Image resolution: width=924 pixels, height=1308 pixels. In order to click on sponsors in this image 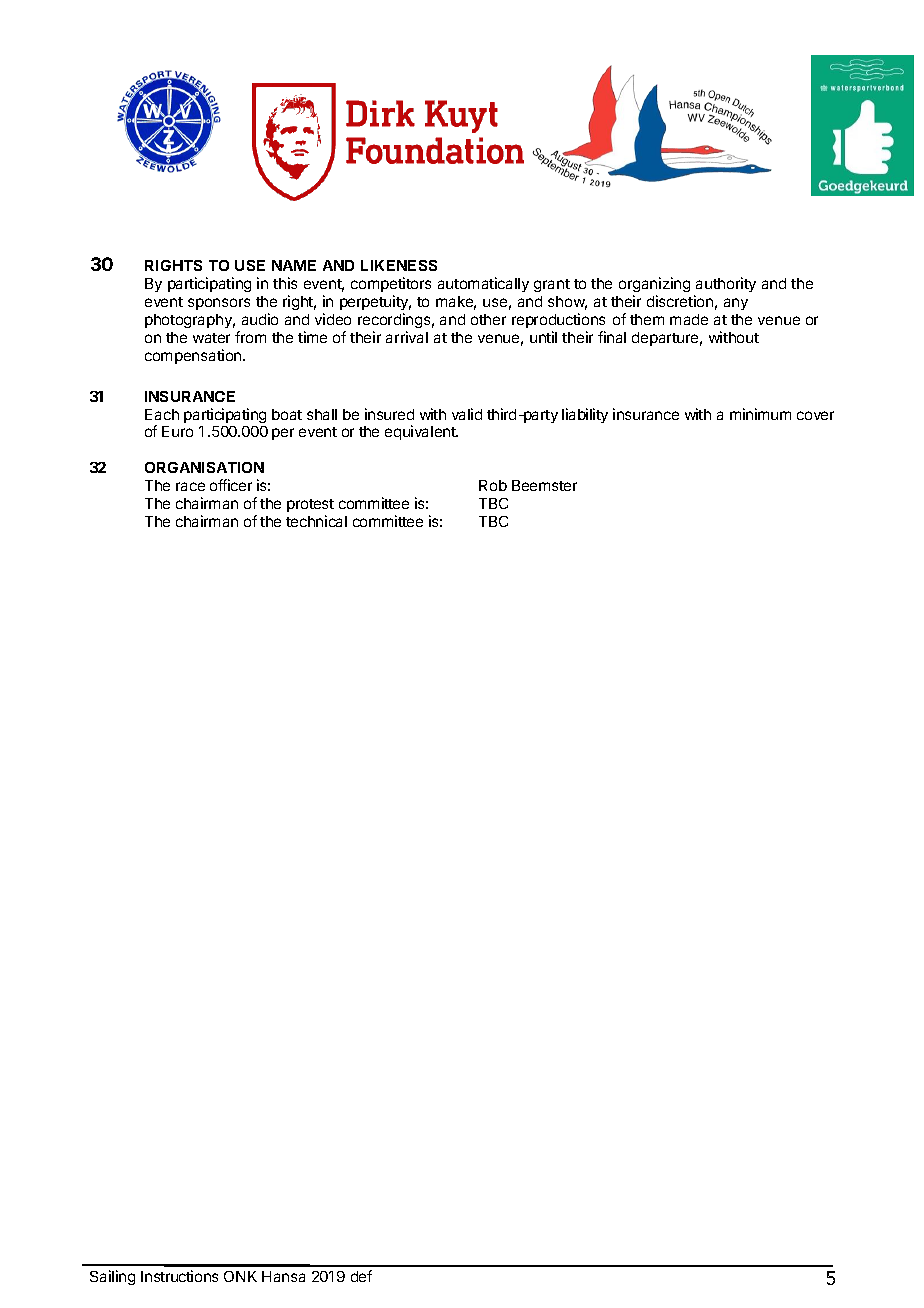, I will do `click(219, 304)`.
